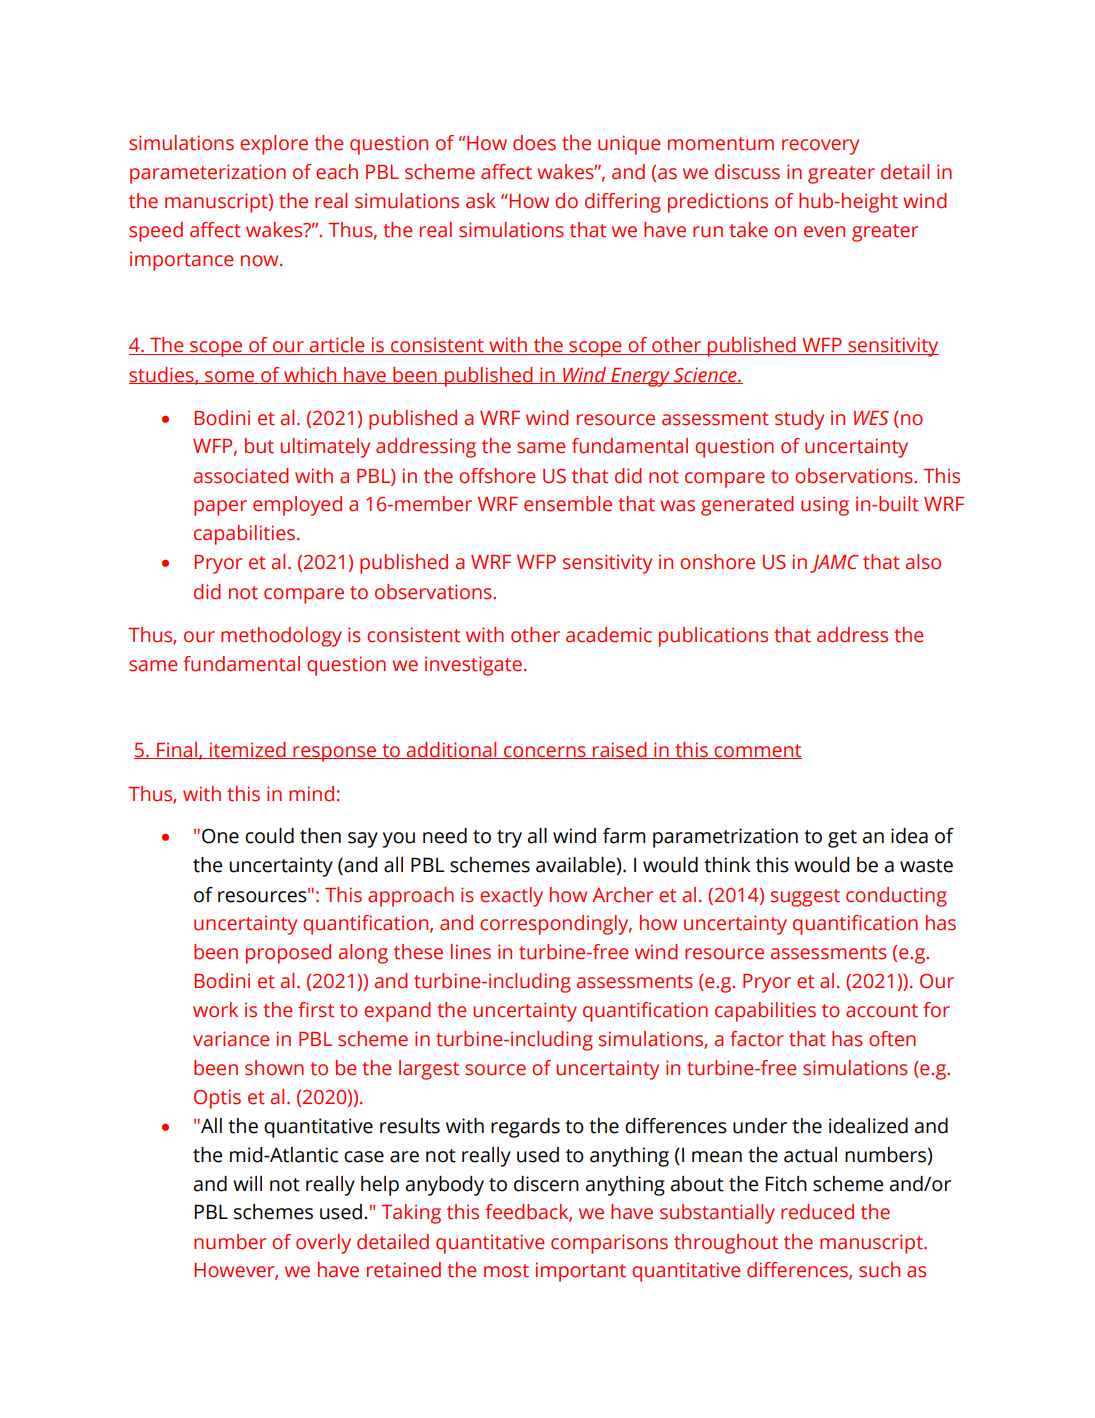 The width and height of the screenshot is (1095, 1418). What do you see at coordinates (323, 1244) in the screenshot?
I see `overly` at bounding box center [323, 1244].
